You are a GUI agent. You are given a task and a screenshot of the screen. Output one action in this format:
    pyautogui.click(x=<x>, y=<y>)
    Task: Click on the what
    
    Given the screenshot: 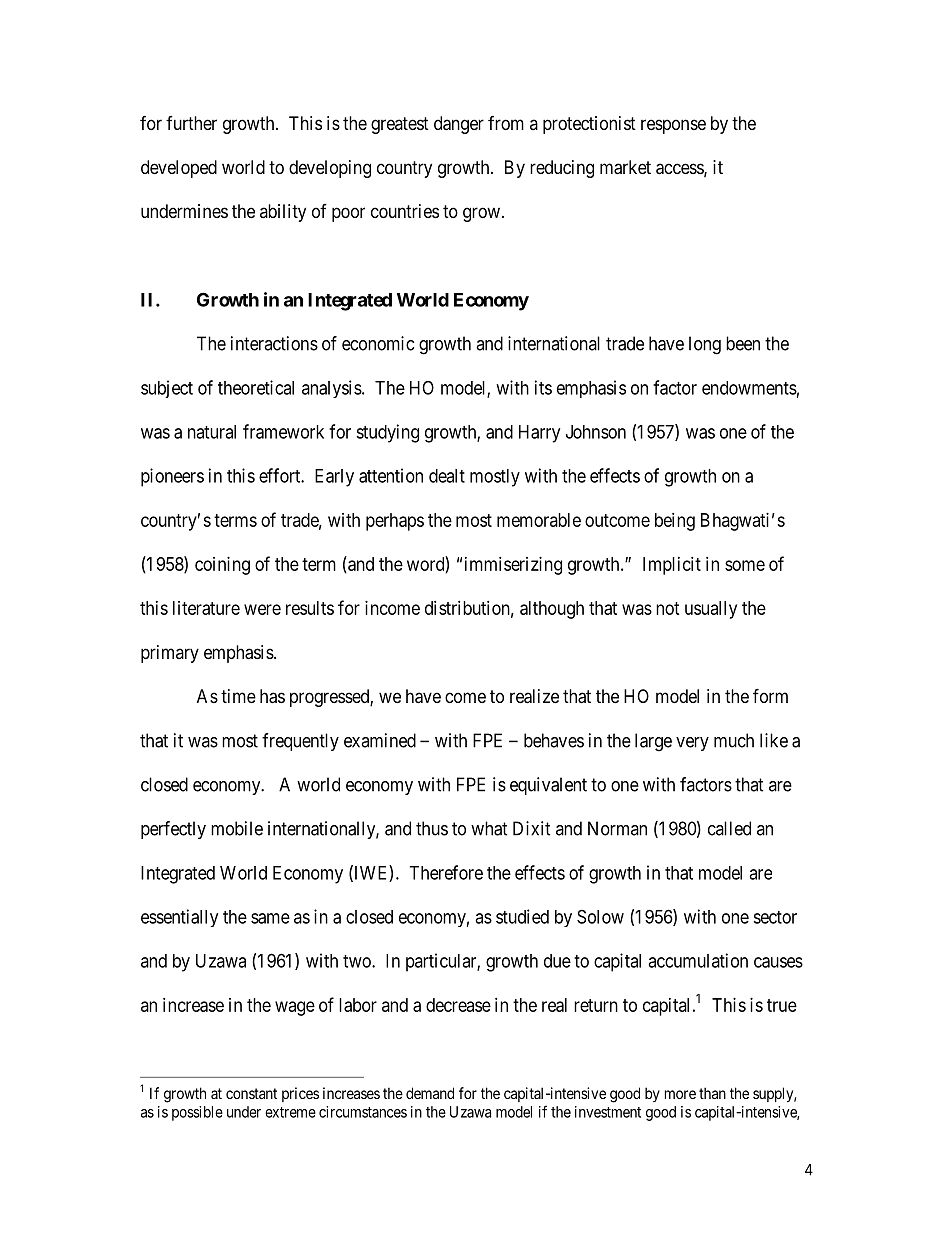 What is the action you would take?
    pyautogui.click(x=489, y=828)
